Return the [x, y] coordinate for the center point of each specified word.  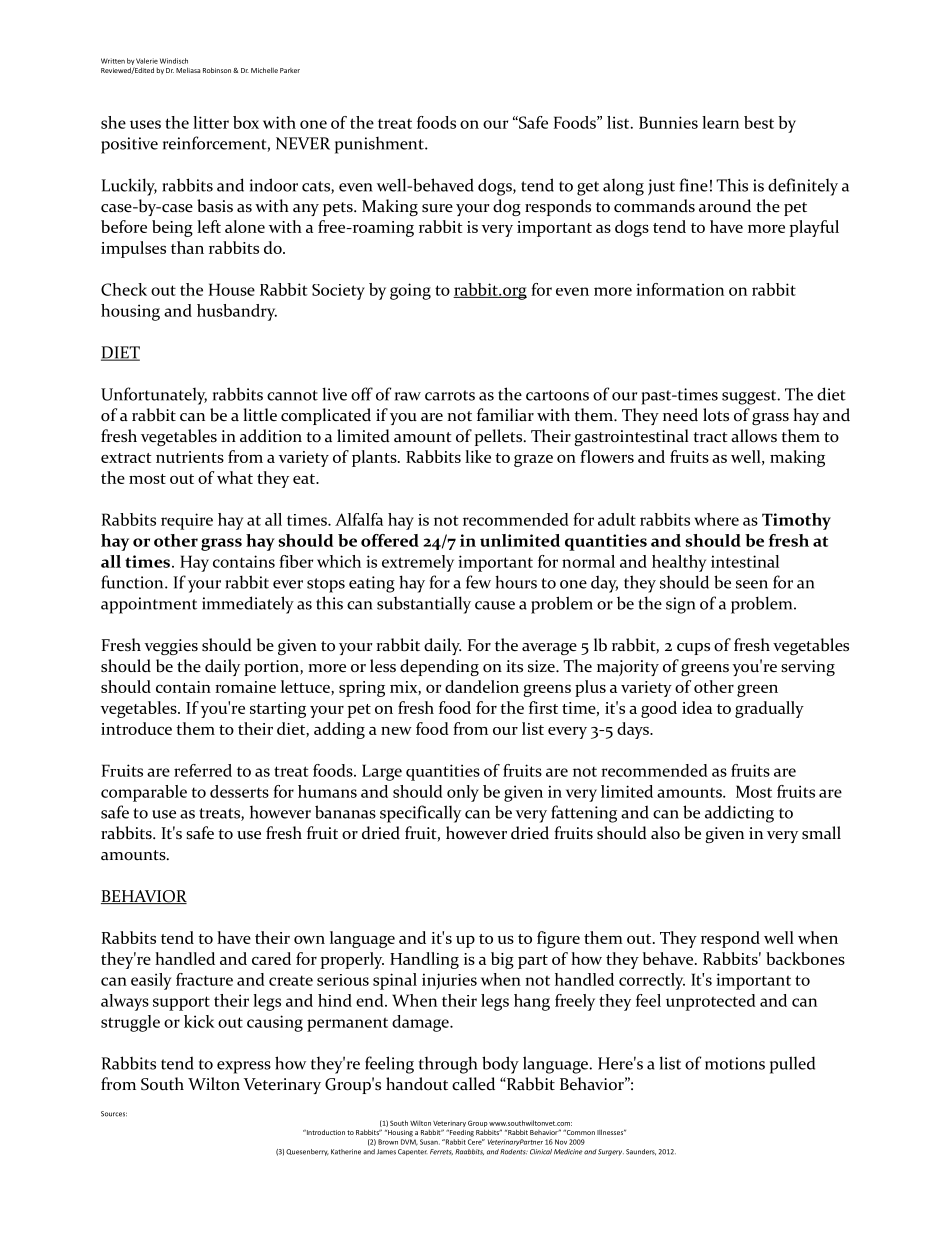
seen [752, 584]
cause [495, 605]
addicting [739, 814]
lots [716, 415]
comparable [144, 793]
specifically [420, 814]
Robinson [218, 70]
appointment [149, 605]
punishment [380, 145]
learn [720, 122]
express [244, 1067]
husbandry [237, 312]
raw [408, 396]
